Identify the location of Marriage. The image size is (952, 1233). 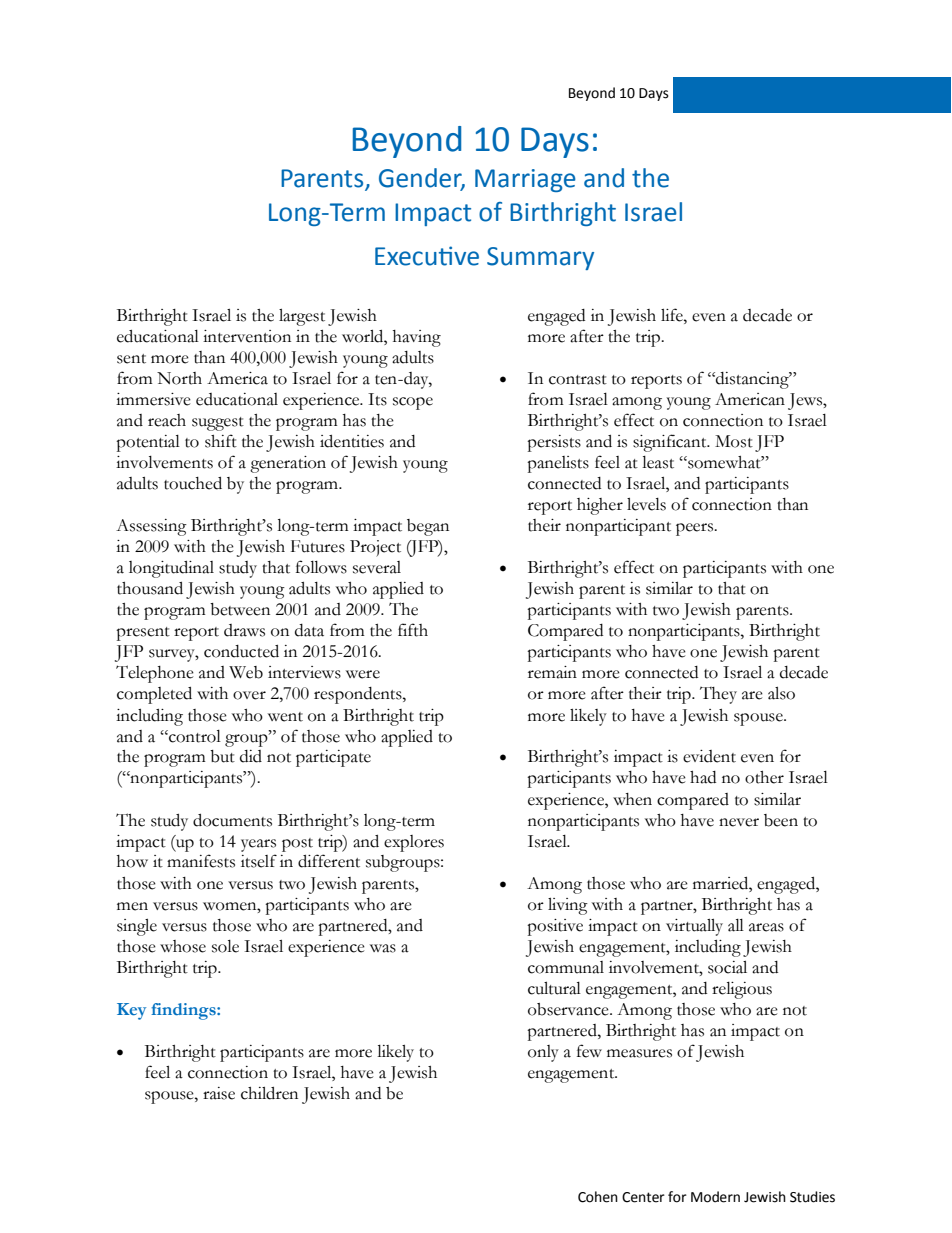
(525, 180).
